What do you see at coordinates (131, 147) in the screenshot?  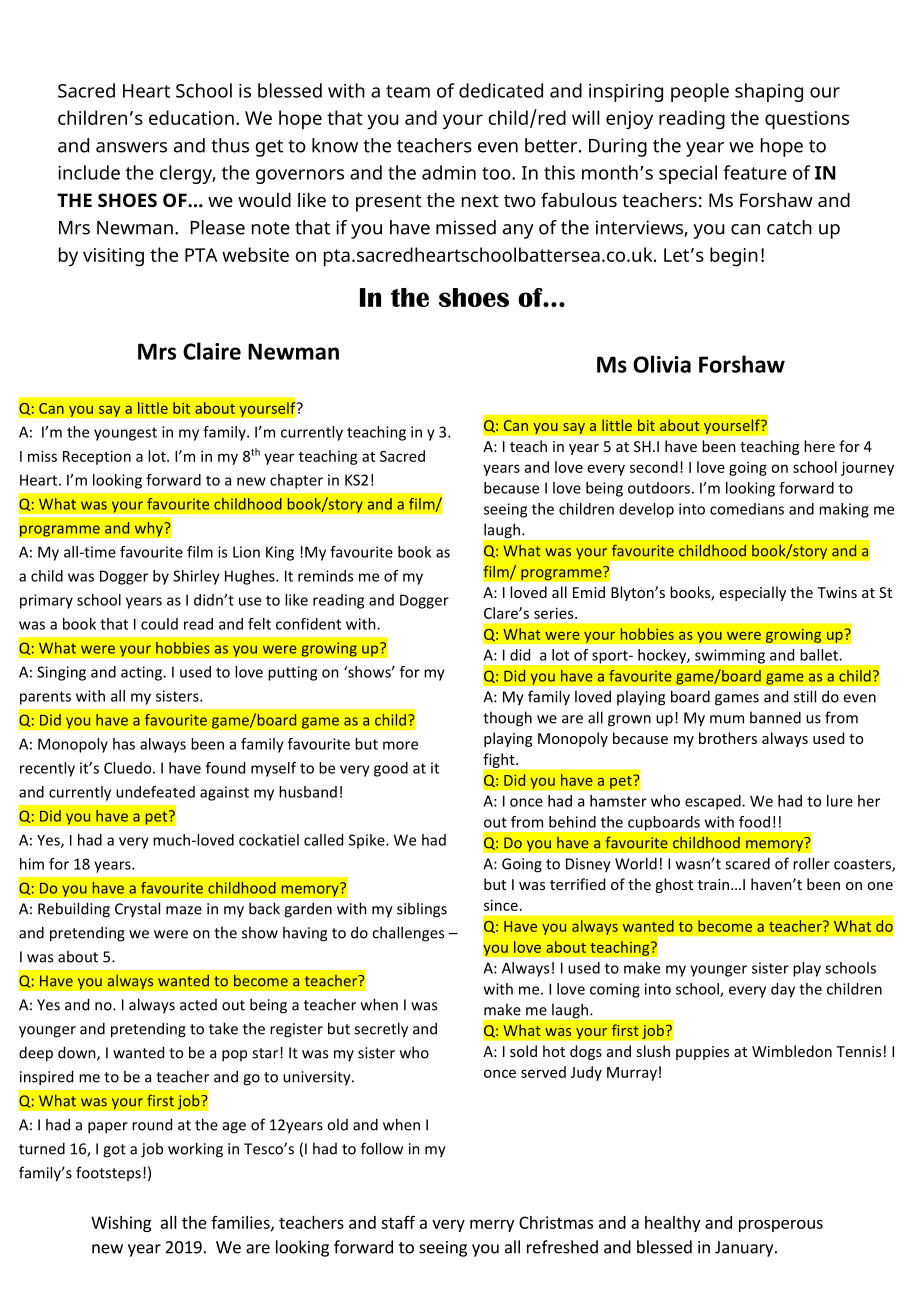 I see `answers` at bounding box center [131, 147].
